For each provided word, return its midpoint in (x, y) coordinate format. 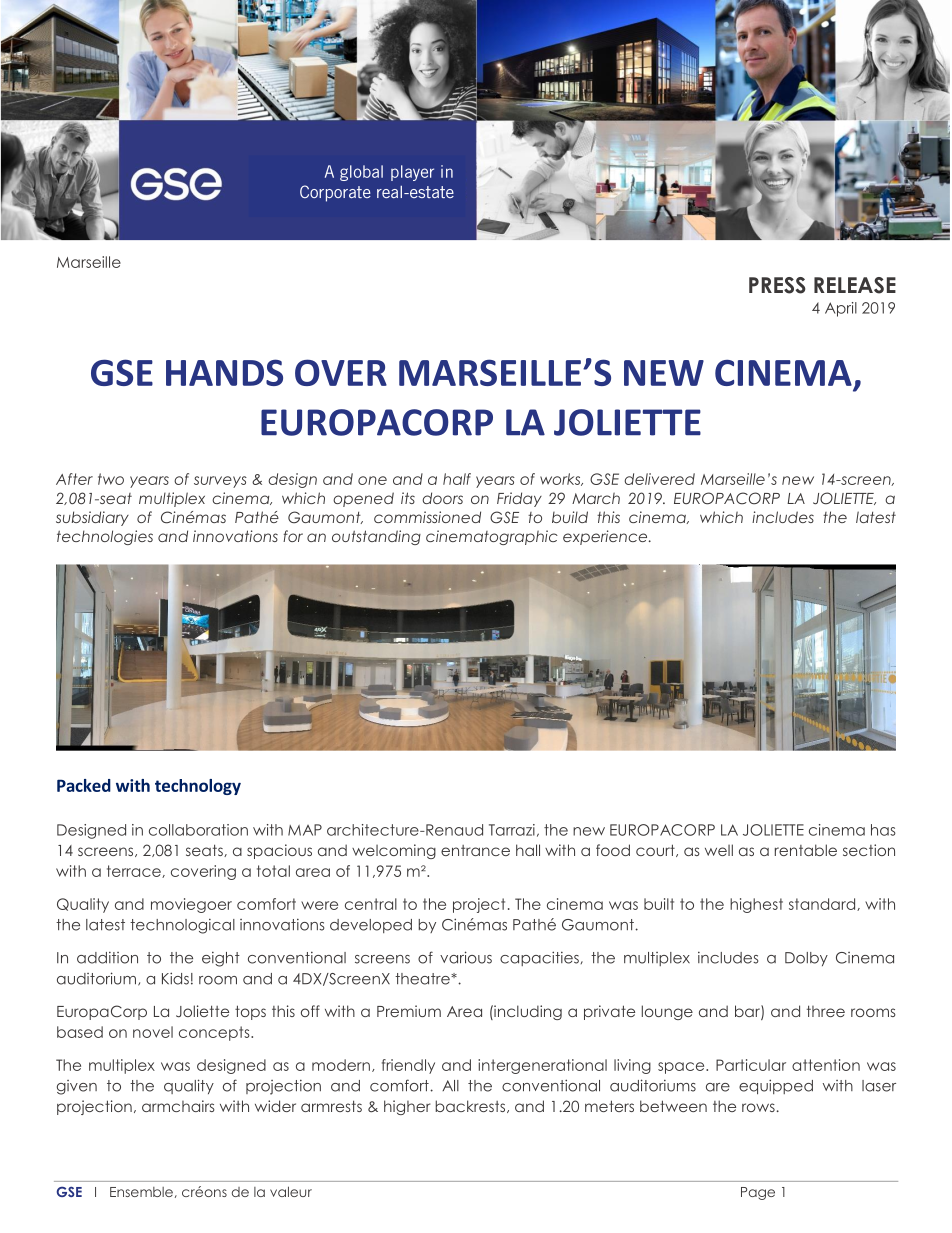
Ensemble (141, 1192)
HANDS (224, 372)
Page (758, 1193)
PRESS (777, 285)
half (457, 479)
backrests (471, 1106)
